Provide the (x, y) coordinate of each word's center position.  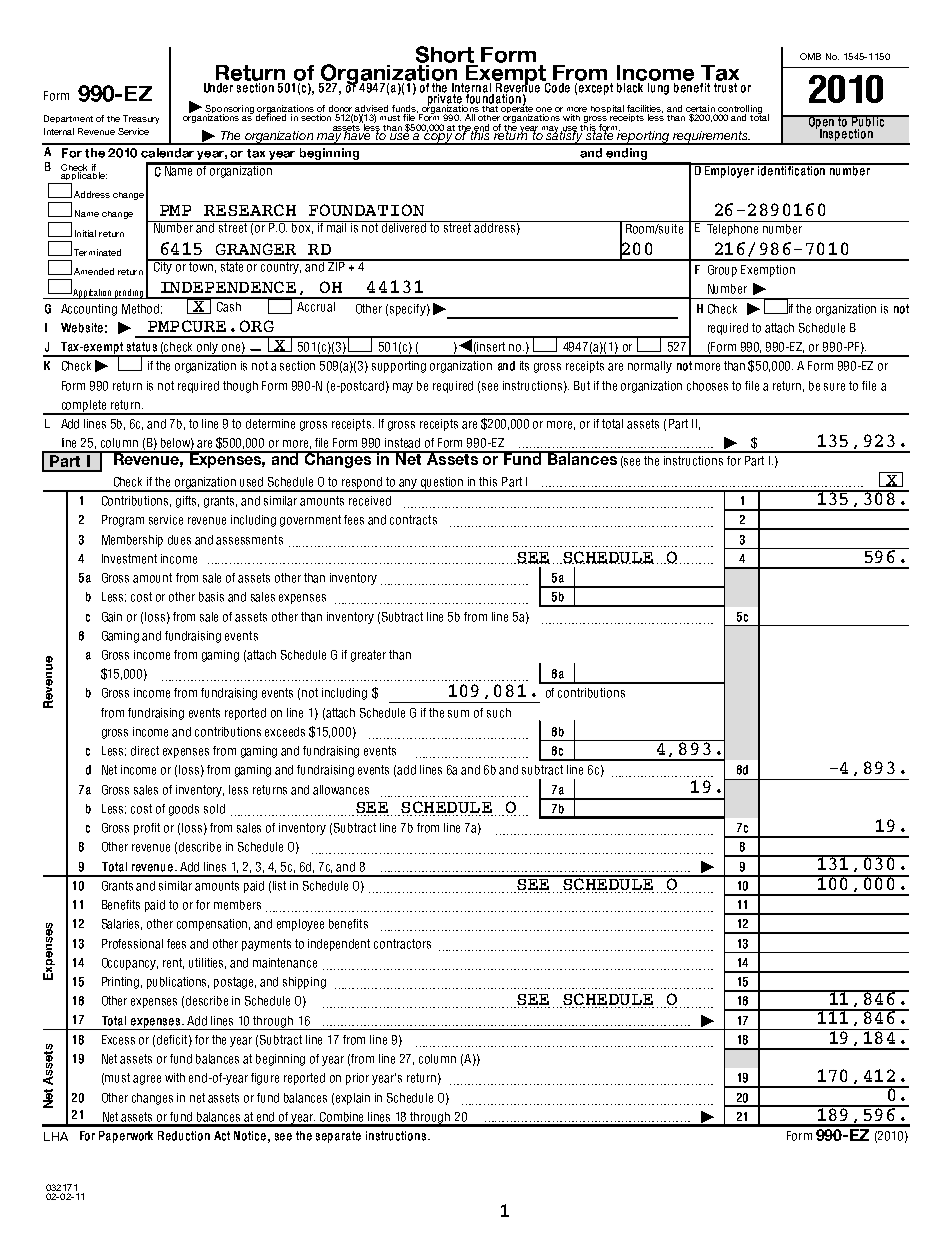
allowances (341, 790)
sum (458, 714)
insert (491, 347)
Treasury (141, 119)
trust (725, 88)
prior (357, 1079)
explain (353, 1099)
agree (147, 1080)
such (499, 713)
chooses (707, 386)
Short (446, 56)
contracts (413, 520)
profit (147, 829)
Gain (112, 617)
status (142, 347)
